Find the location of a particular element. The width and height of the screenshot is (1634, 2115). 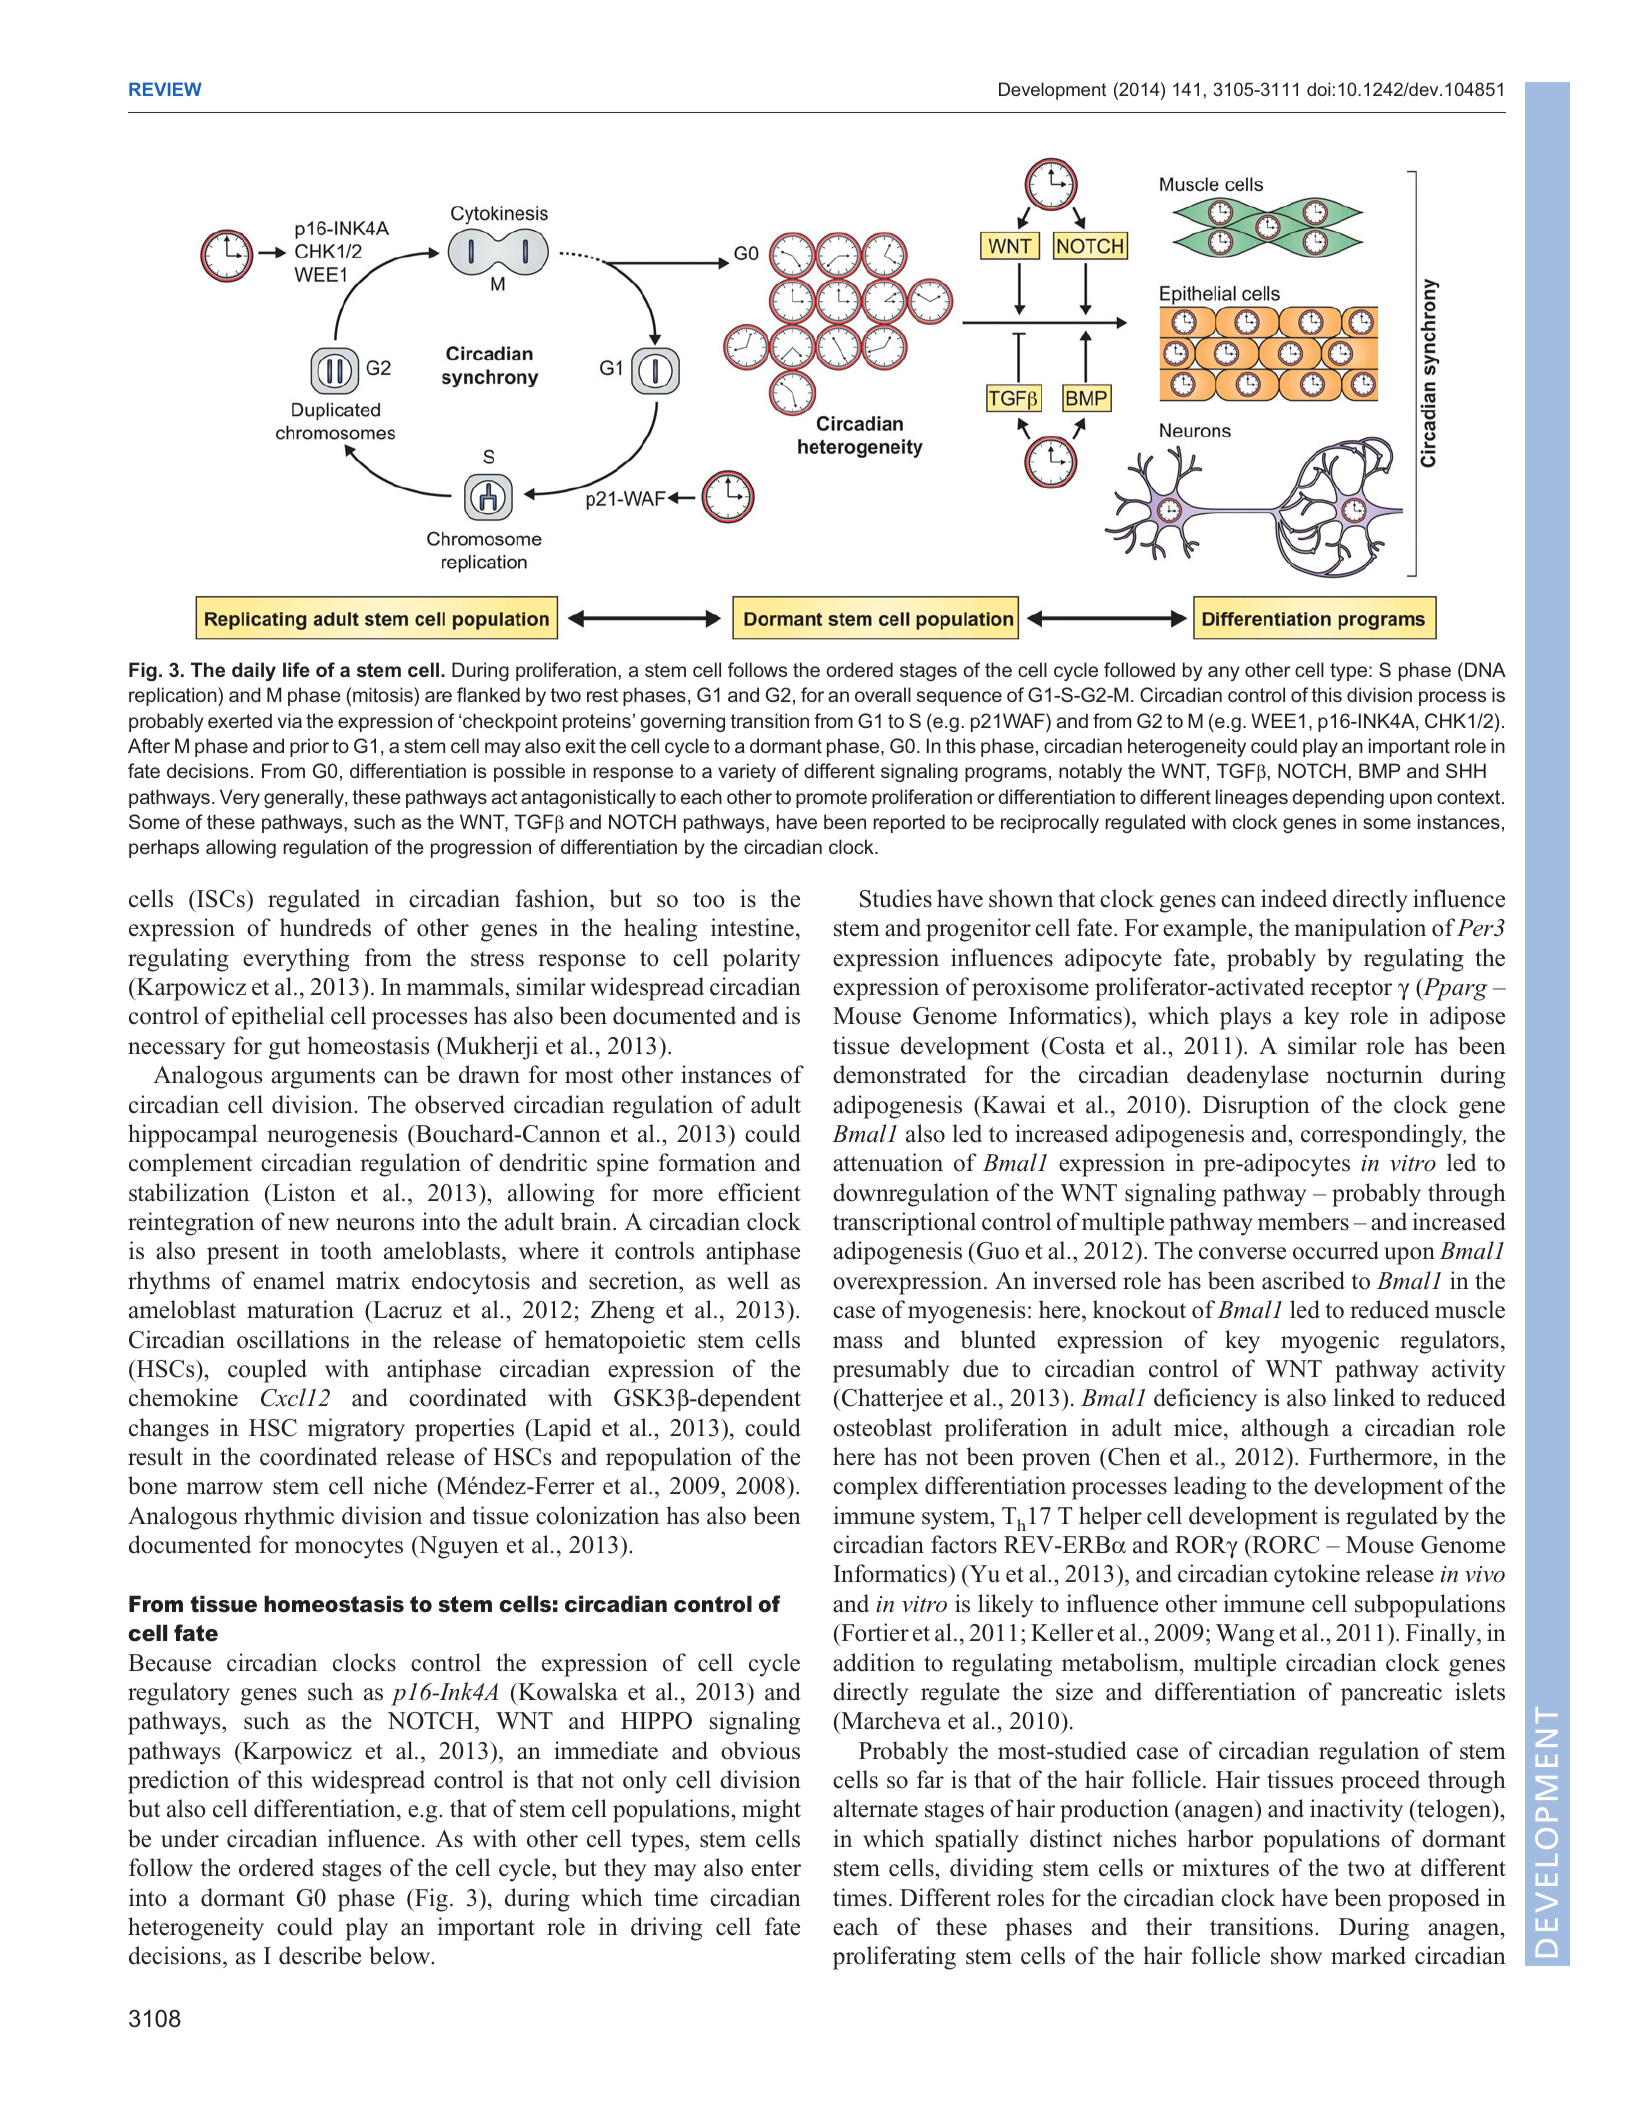

overall is located at coordinates (883, 694).
